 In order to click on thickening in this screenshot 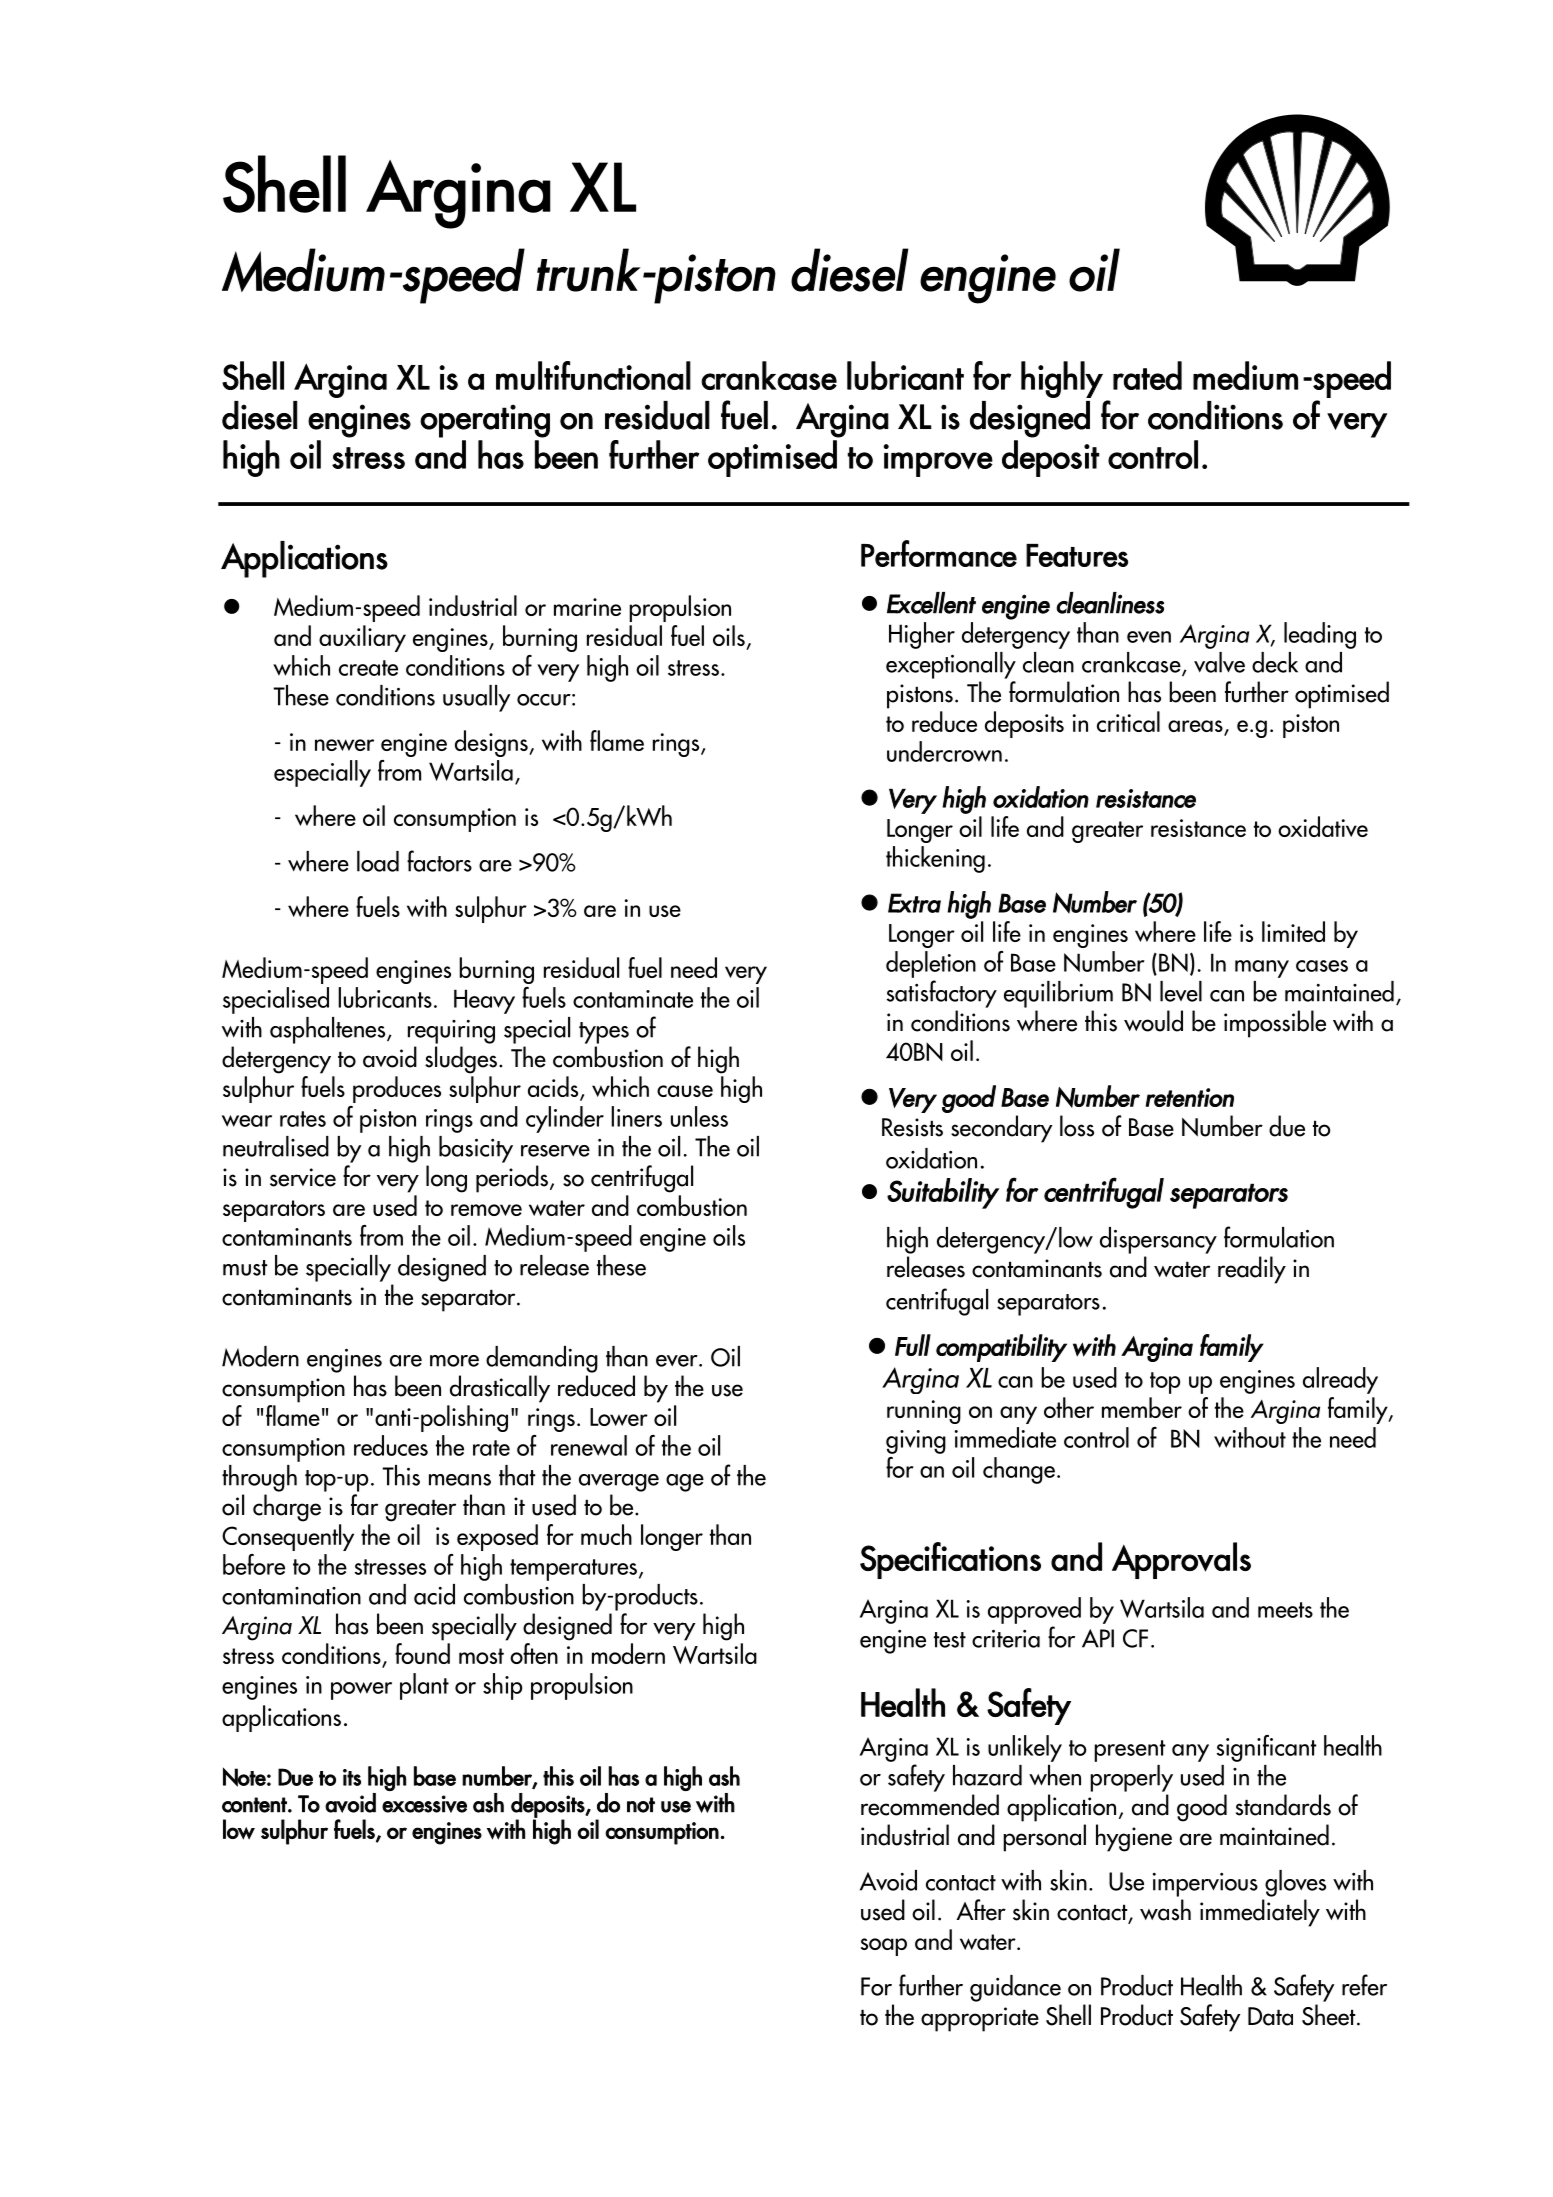, I will do `click(935, 859)`.
